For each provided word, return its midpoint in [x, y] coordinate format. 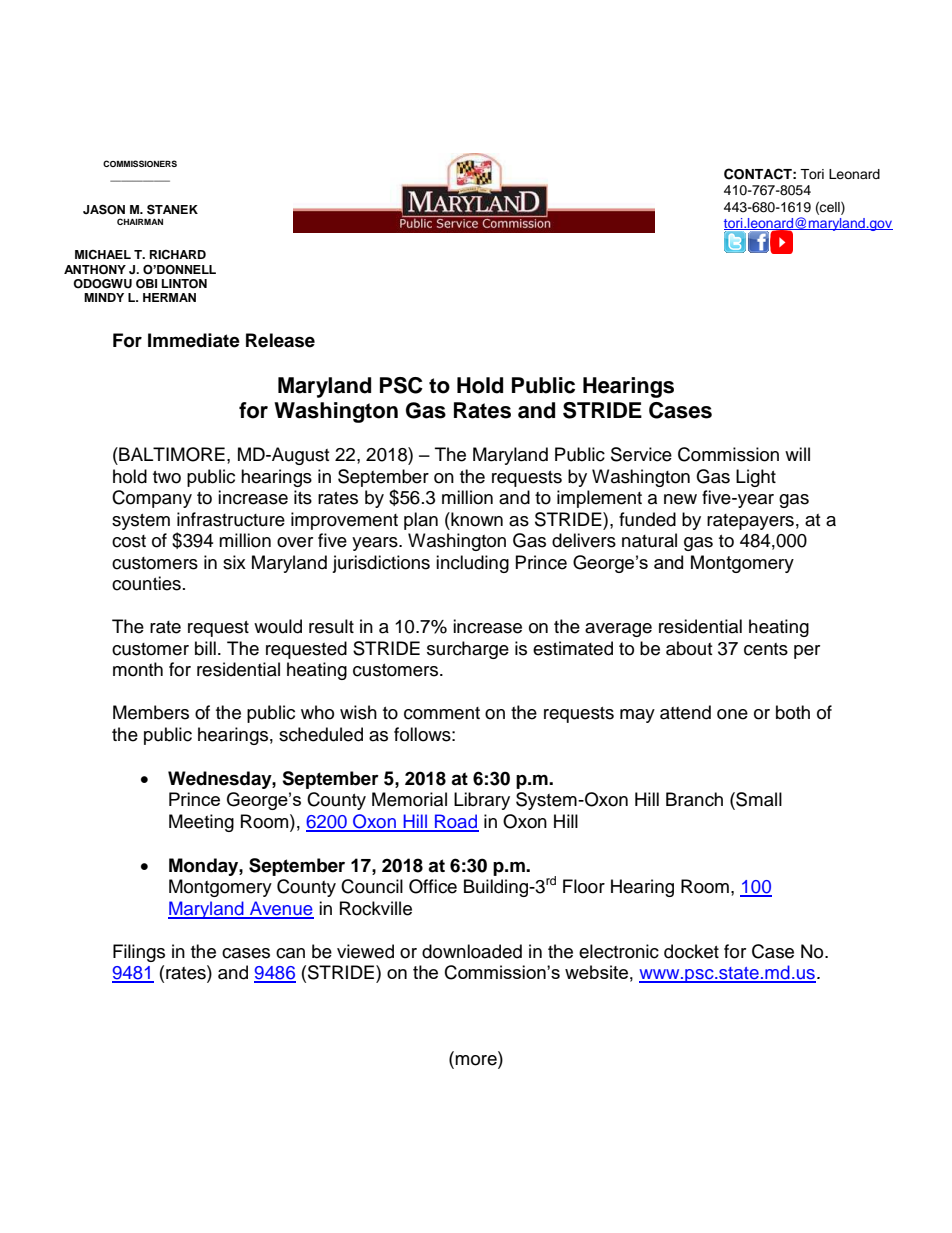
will [797, 454]
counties [146, 583]
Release [280, 340]
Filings [139, 953]
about [689, 648]
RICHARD [178, 255]
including [472, 564]
